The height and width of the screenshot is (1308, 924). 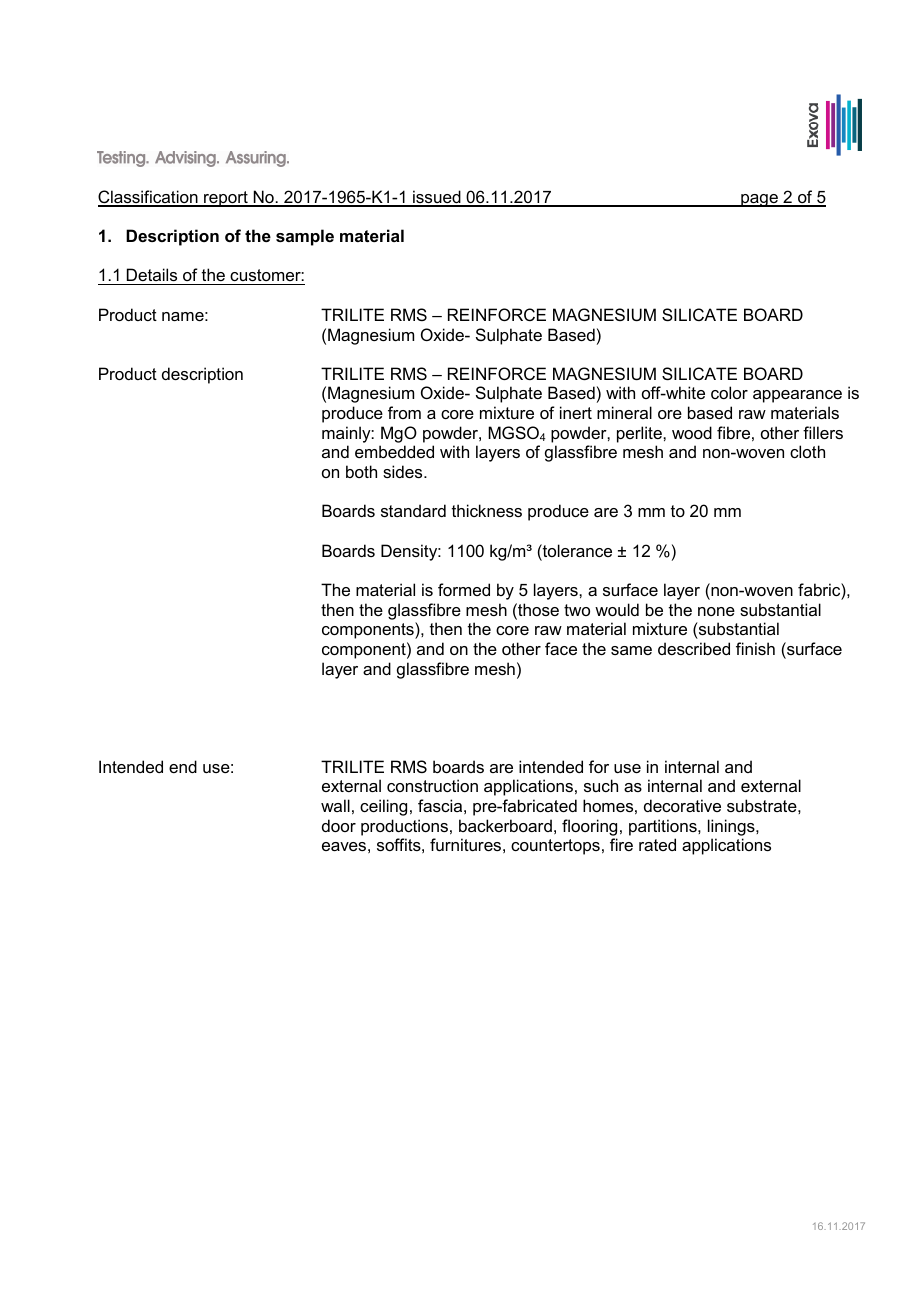 What do you see at coordinates (339, 825) in the screenshot?
I see `door` at bounding box center [339, 825].
